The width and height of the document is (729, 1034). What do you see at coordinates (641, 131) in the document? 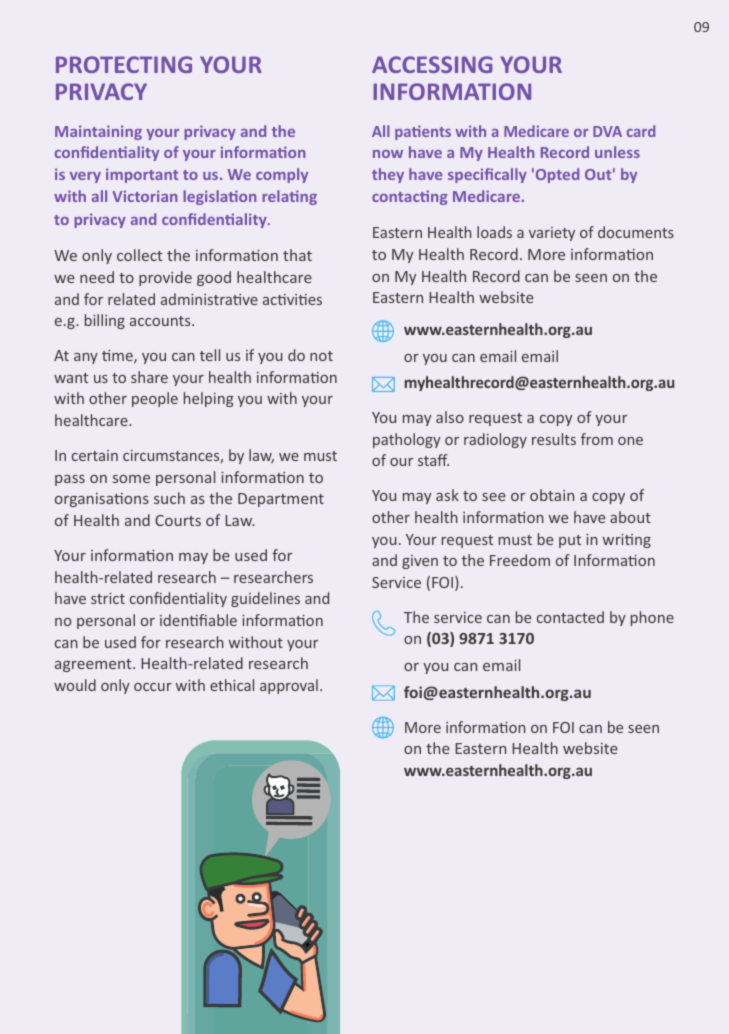
I see `card` at bounding box center [641, 131].
